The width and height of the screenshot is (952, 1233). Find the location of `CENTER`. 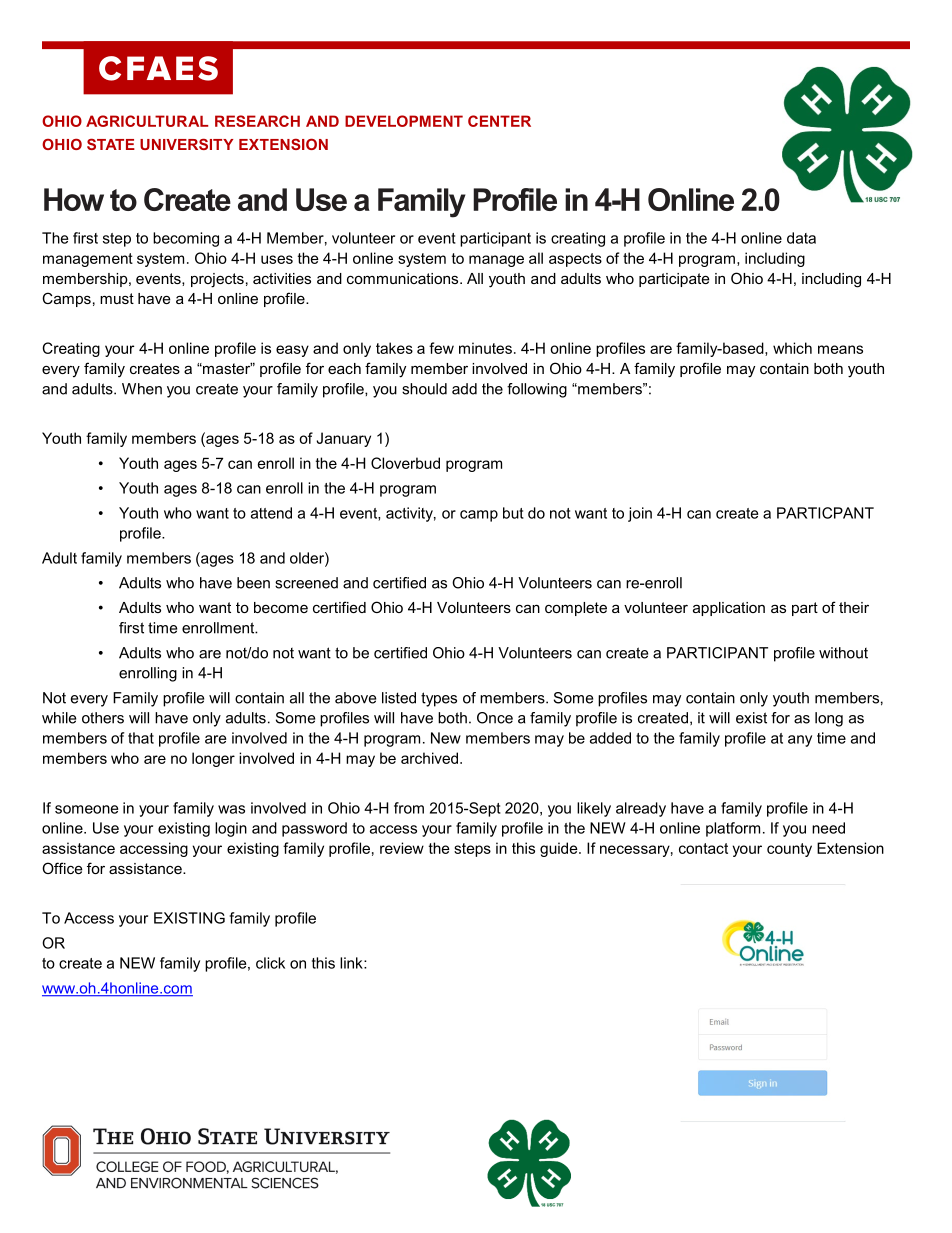

CENTER is located at coordinates (499, 121).
